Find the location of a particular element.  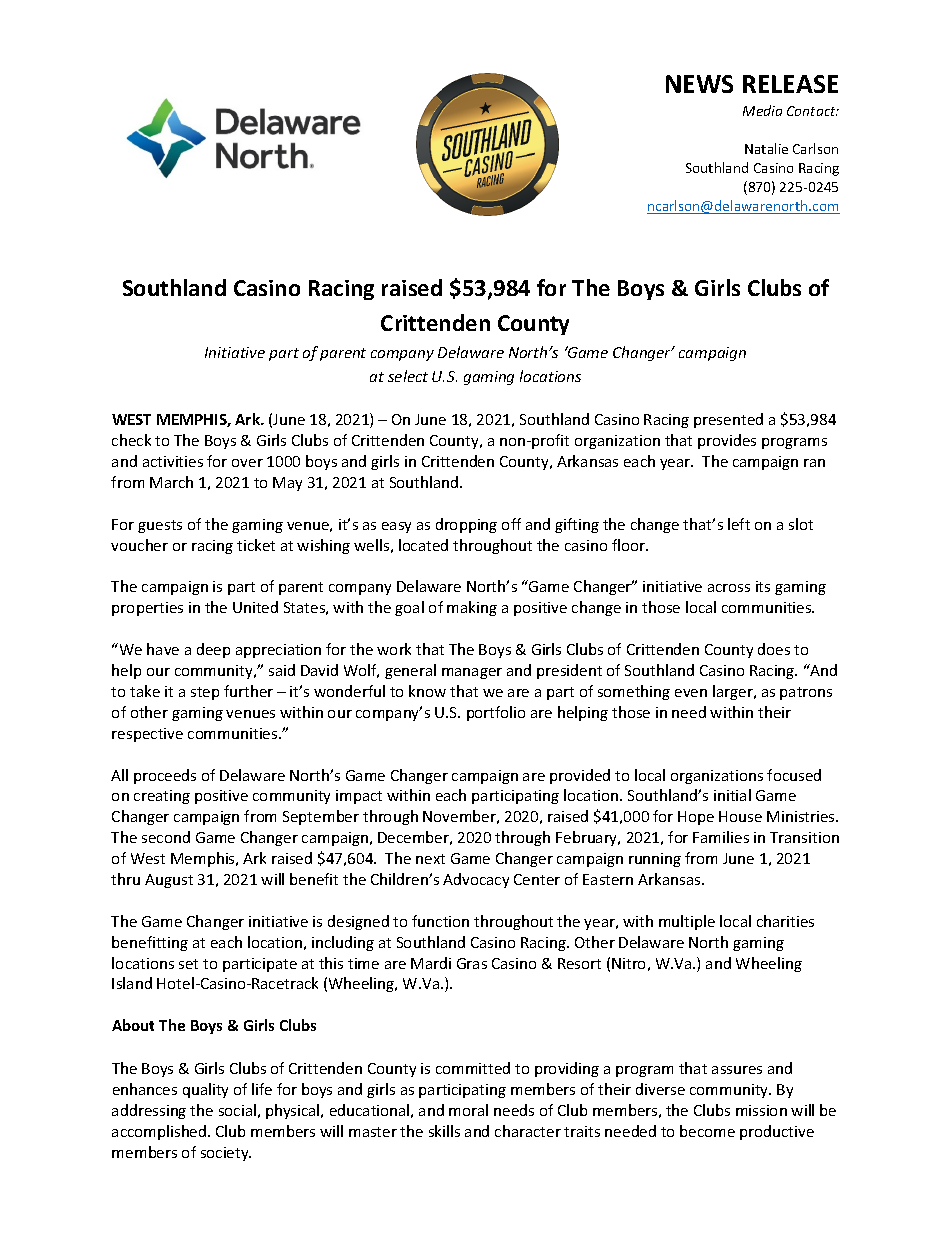

Media is located at coordinates (762, 110).
